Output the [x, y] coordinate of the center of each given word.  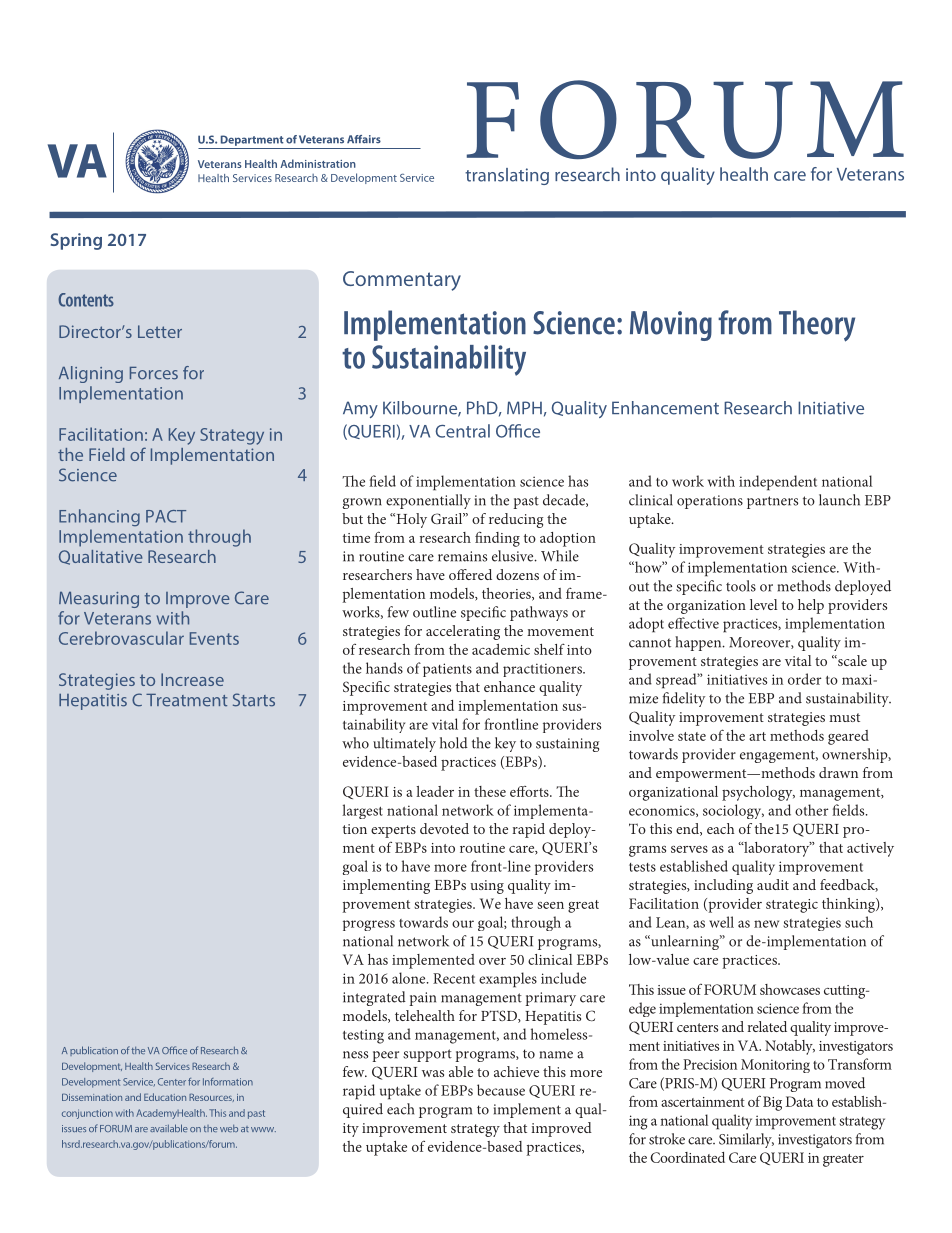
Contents [86, 300]
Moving [671, 326]
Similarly [746, 1140]
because [501, 1090]
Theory [817, 326]
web [229, 1128]
